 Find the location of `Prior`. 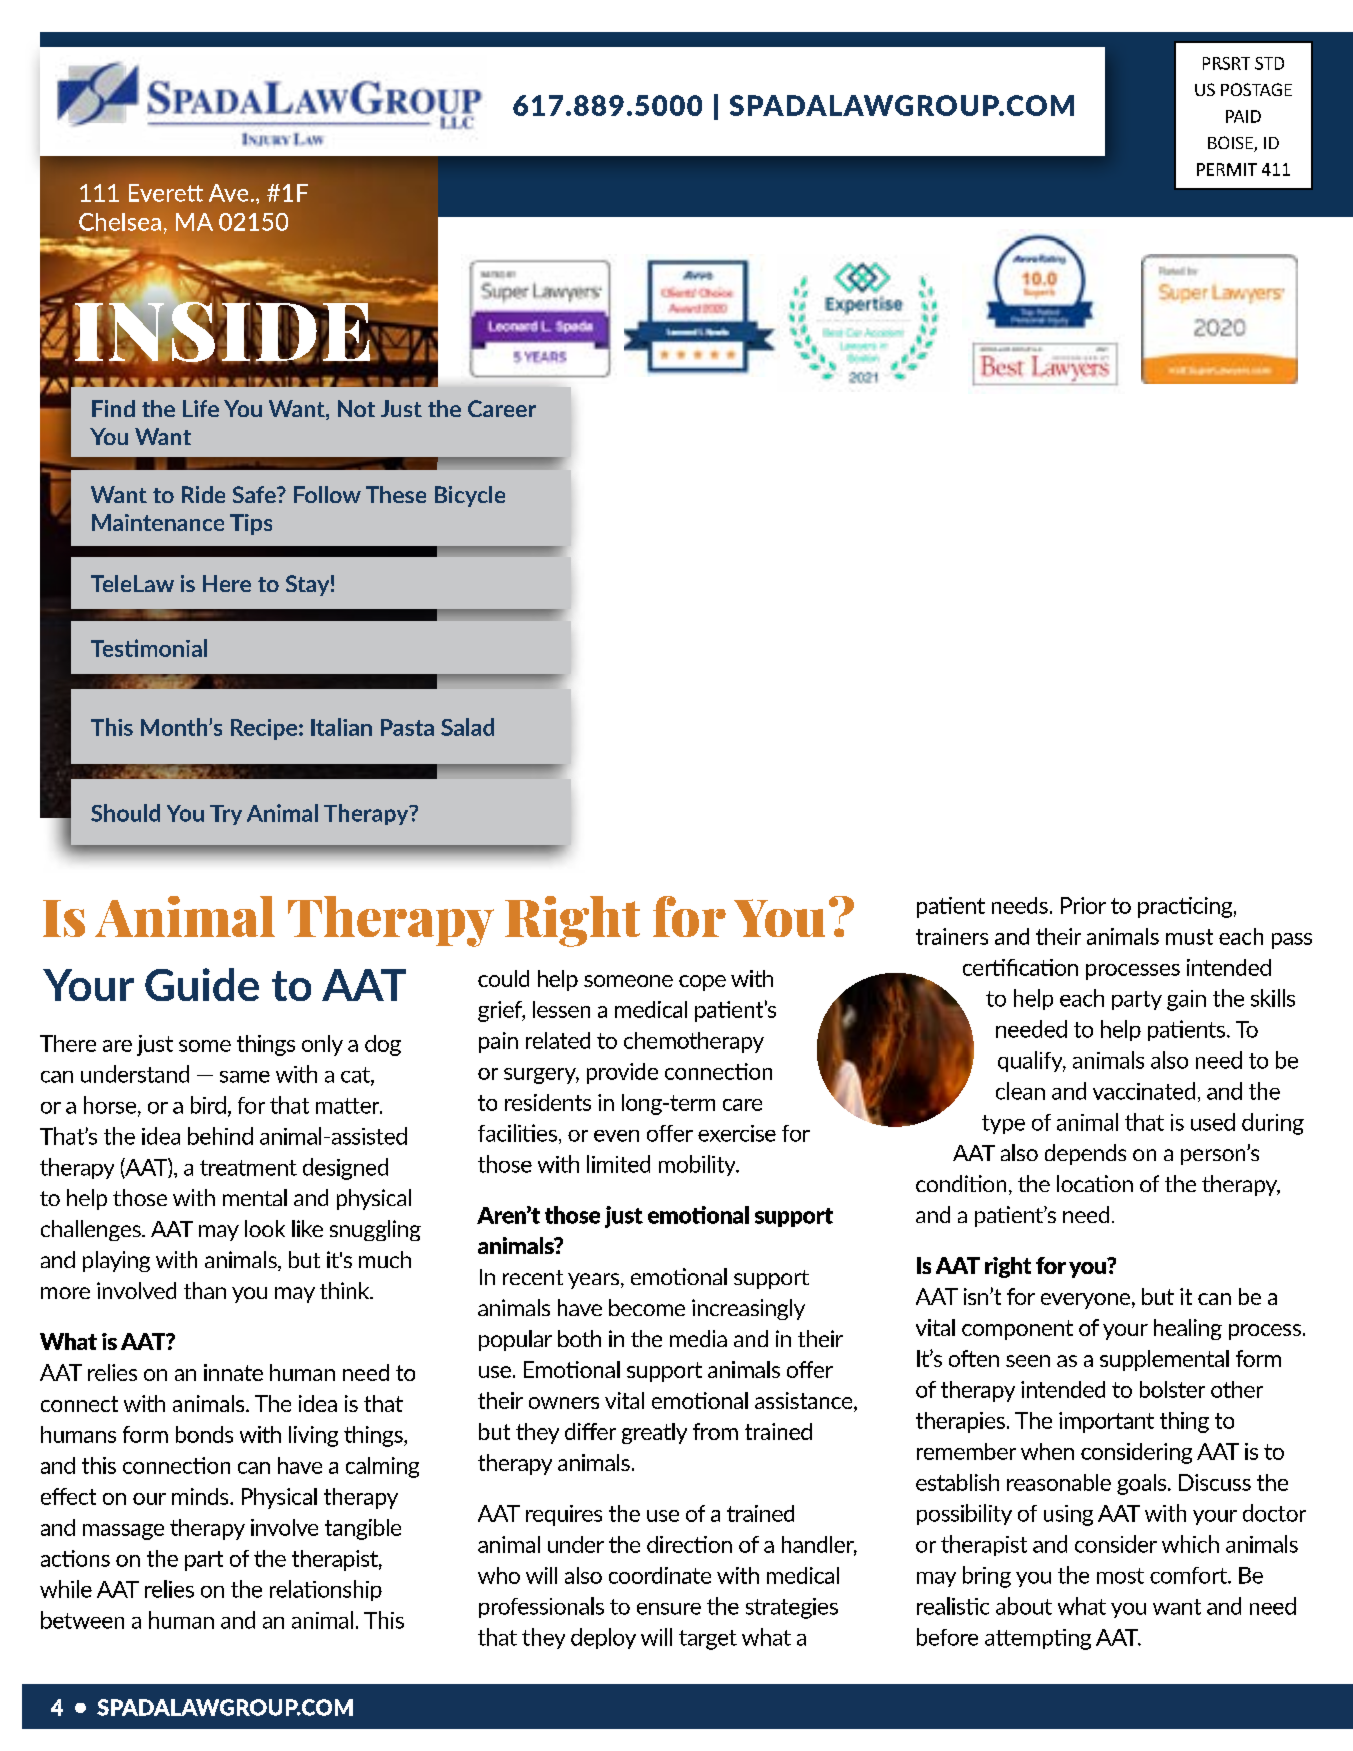

Prior is located at coordinates (1083, 905).
